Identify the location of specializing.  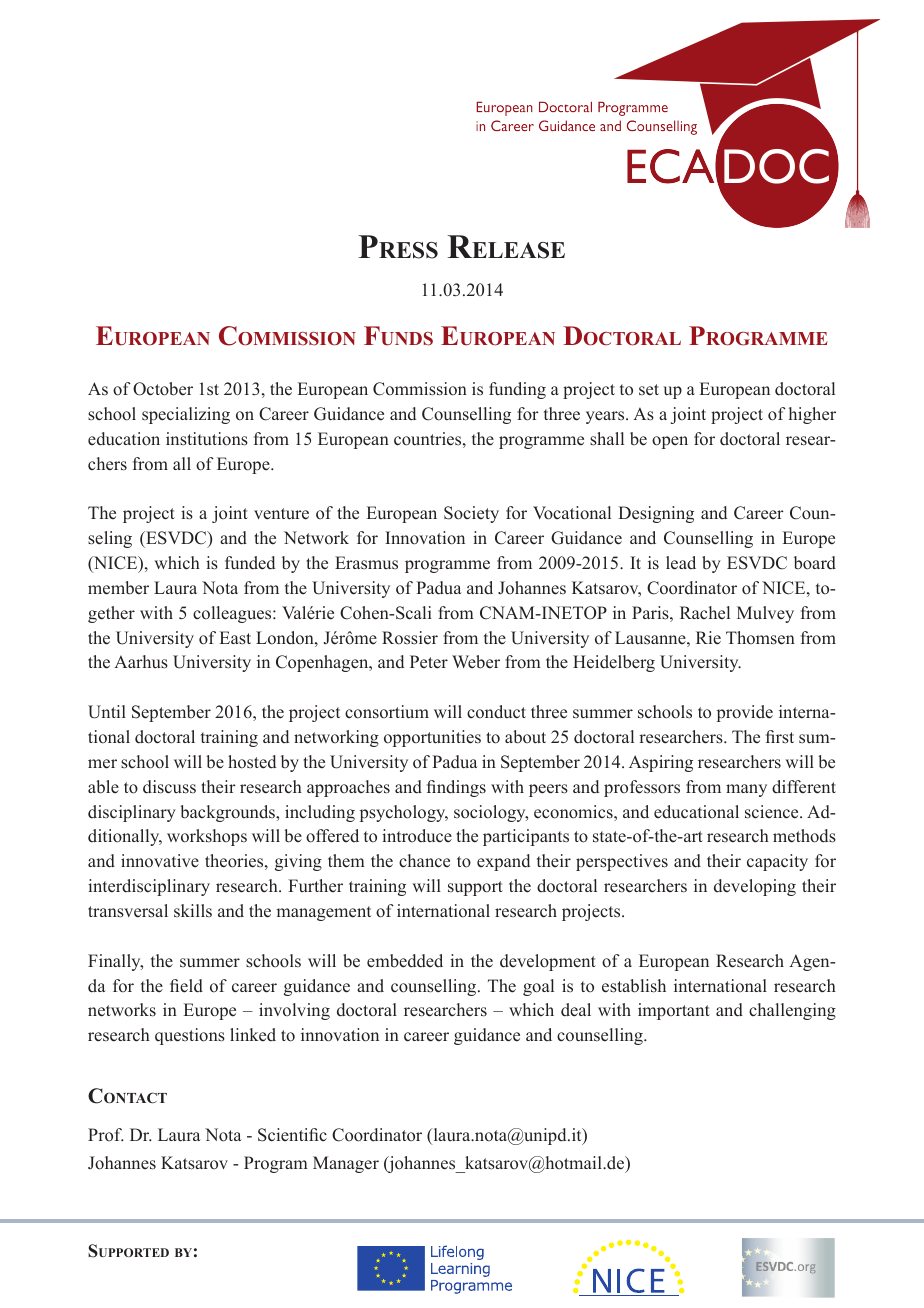
(186, 415).
